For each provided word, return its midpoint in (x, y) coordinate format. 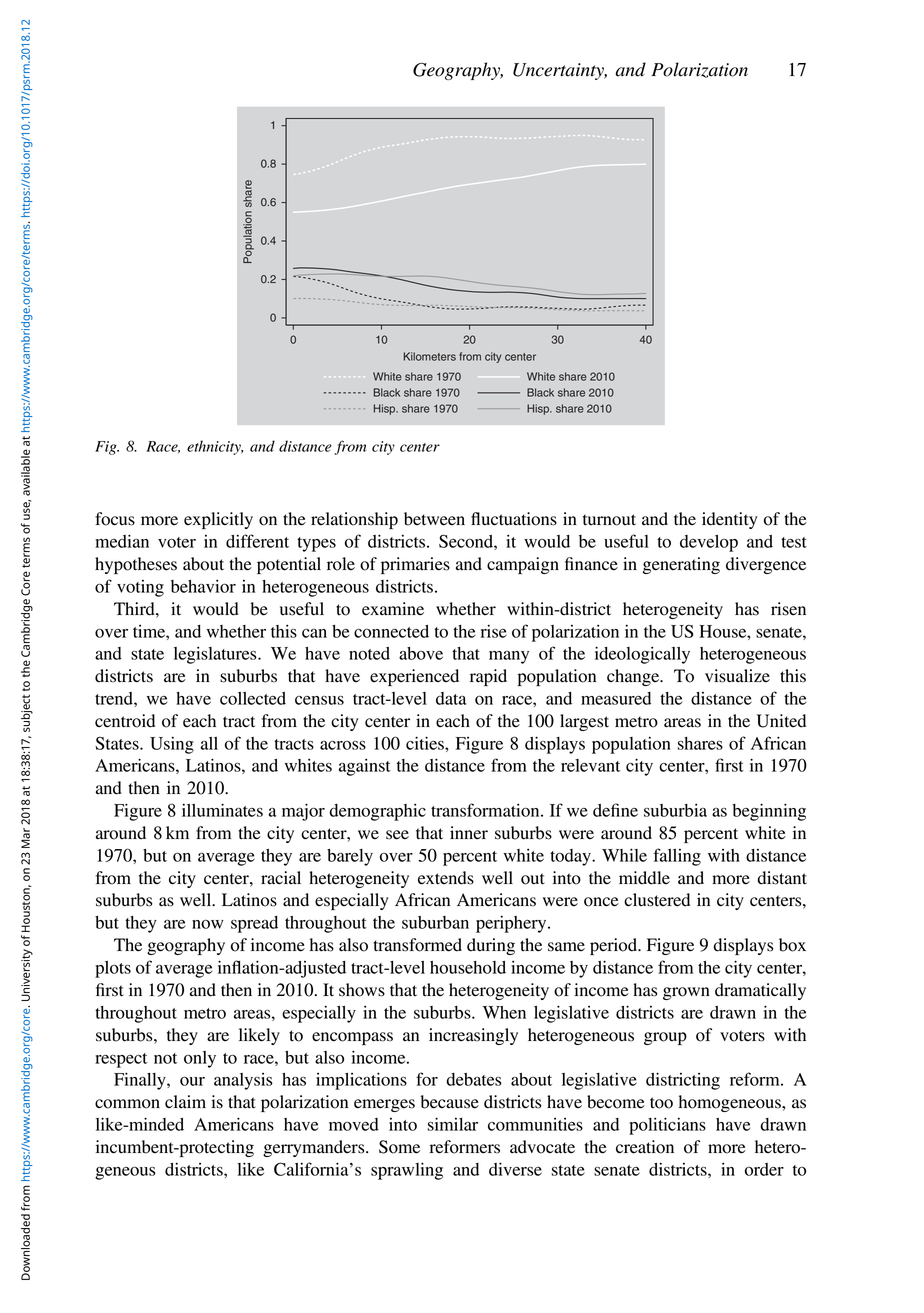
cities (426, 743)
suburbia (675, 810)
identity (729, 520)
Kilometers (430, 356)
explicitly (218, 520)
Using (172, 745)
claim (185, 1101)
